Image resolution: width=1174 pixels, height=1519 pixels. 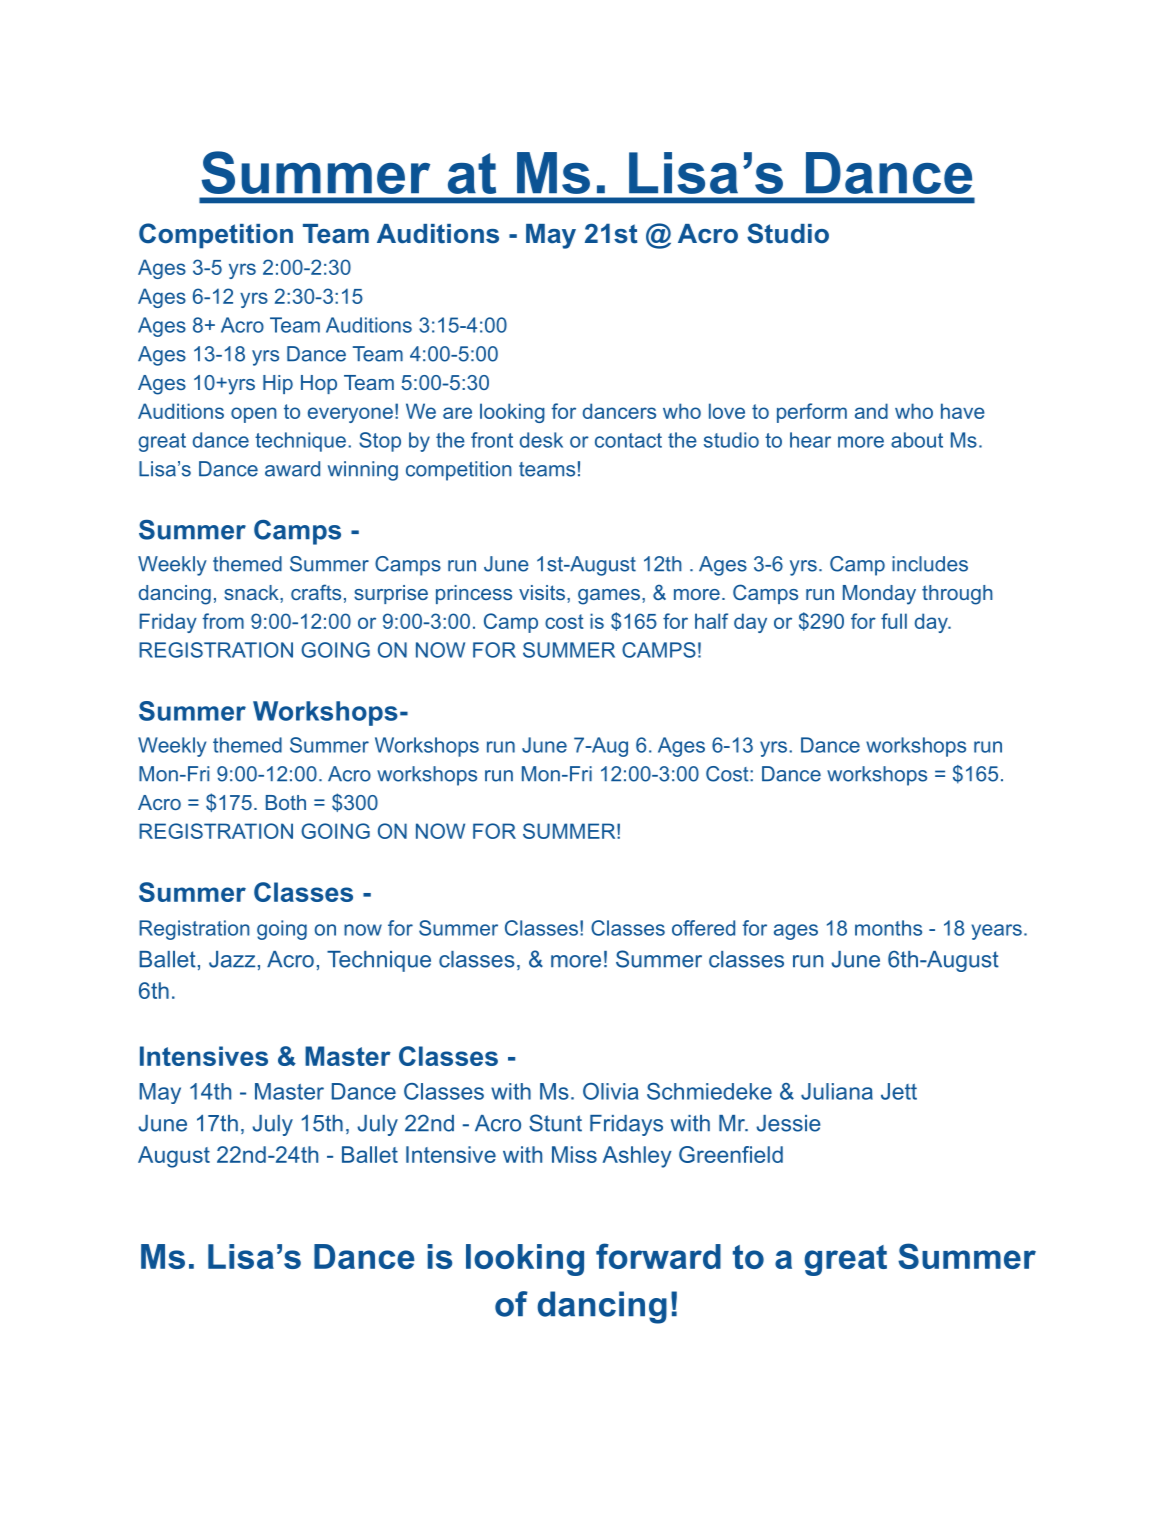 I want to click on games, so click(x=610, y=597).
